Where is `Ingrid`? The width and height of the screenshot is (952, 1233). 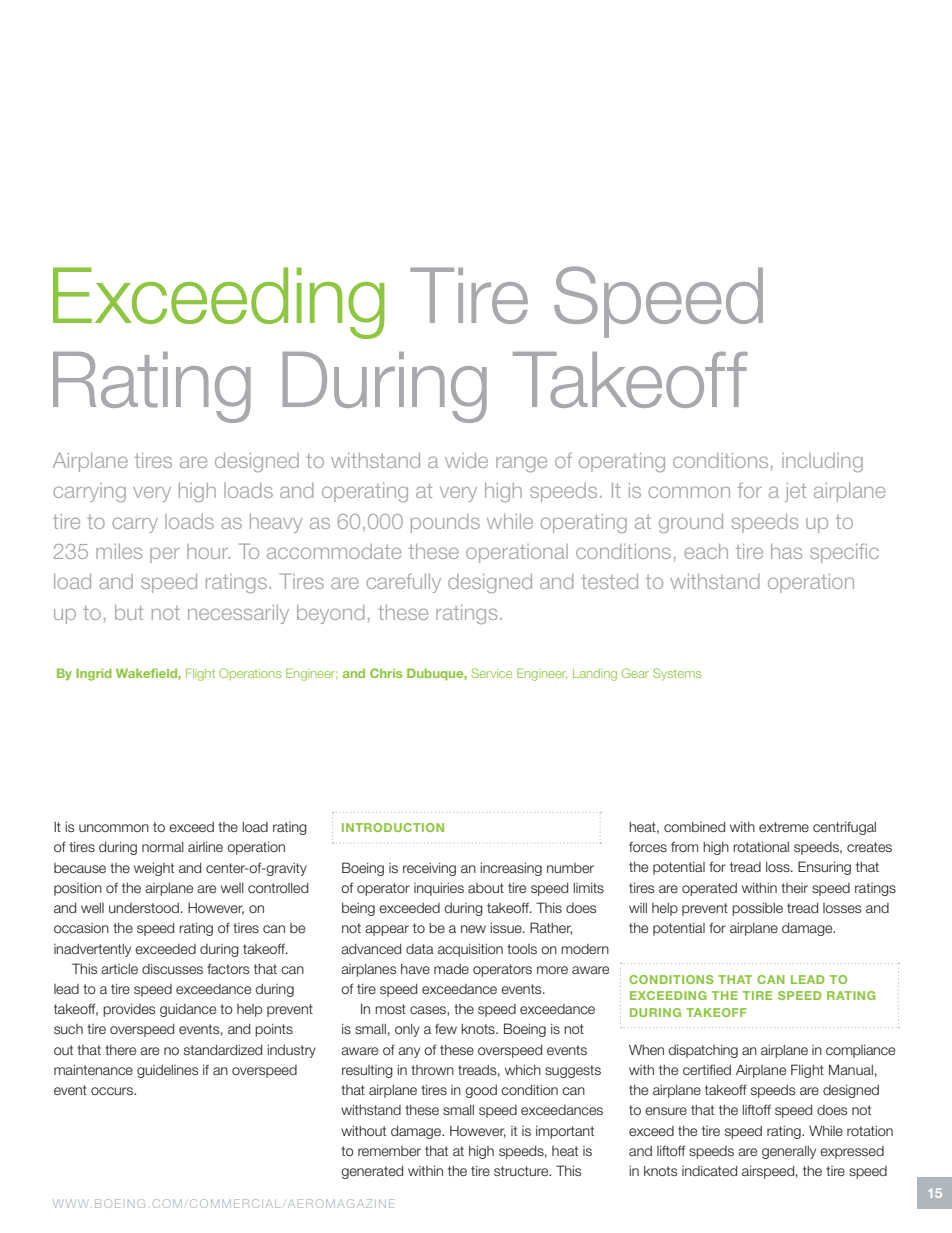 Ingrid is located at coordinates (94, 674).
